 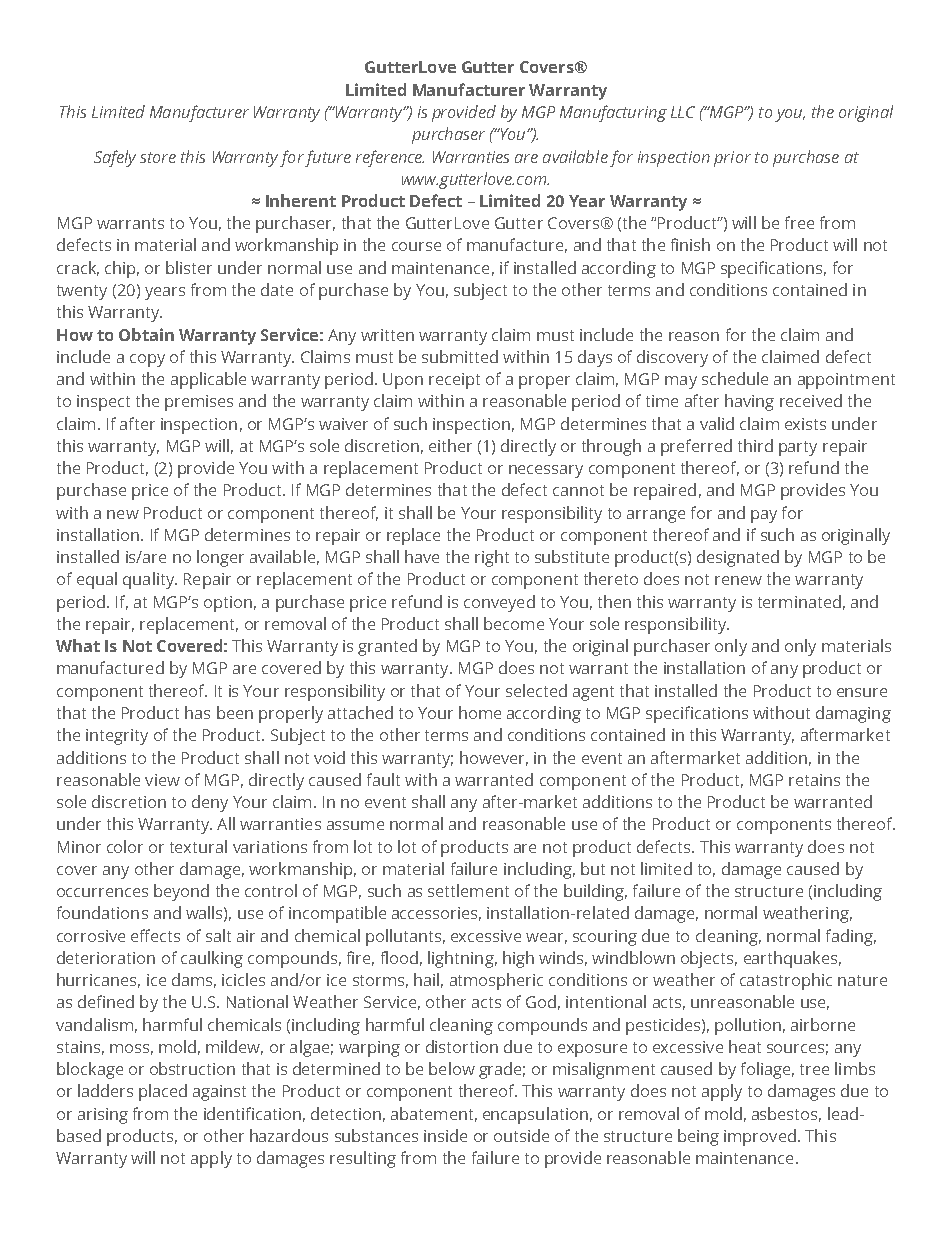 I want to click on store, so click(x=158, y=157).
